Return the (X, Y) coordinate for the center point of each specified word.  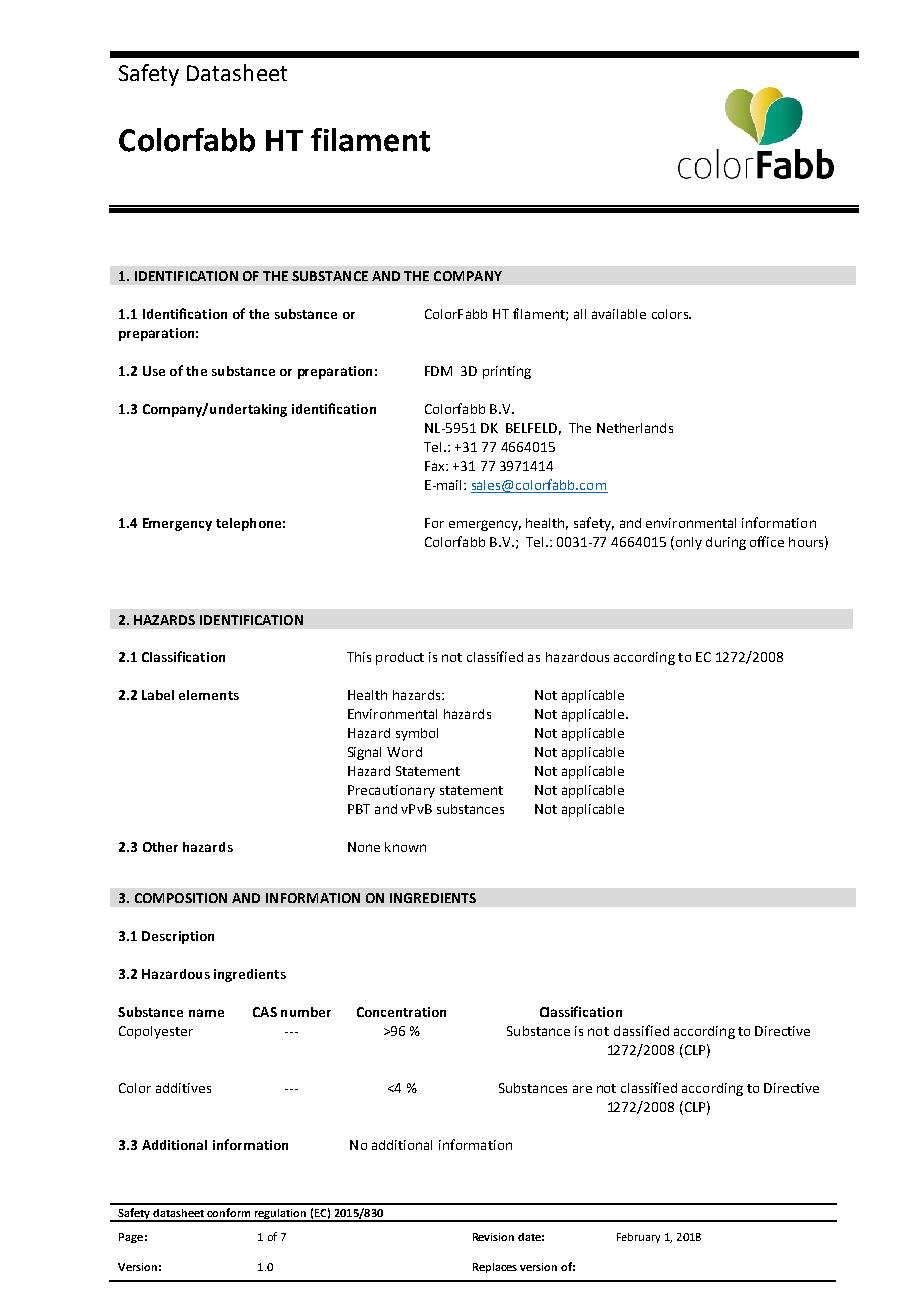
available (619, 314)
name (206, 1013)
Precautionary (391, 791)
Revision (493, 1237)
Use (154, 371)
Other (160, 847)
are (582, 1089)
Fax (436, 466)
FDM (438, 371)
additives (183, 1088)
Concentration (401, 1012)
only (687, 543)
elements (209, 695)
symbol (417, 734)
